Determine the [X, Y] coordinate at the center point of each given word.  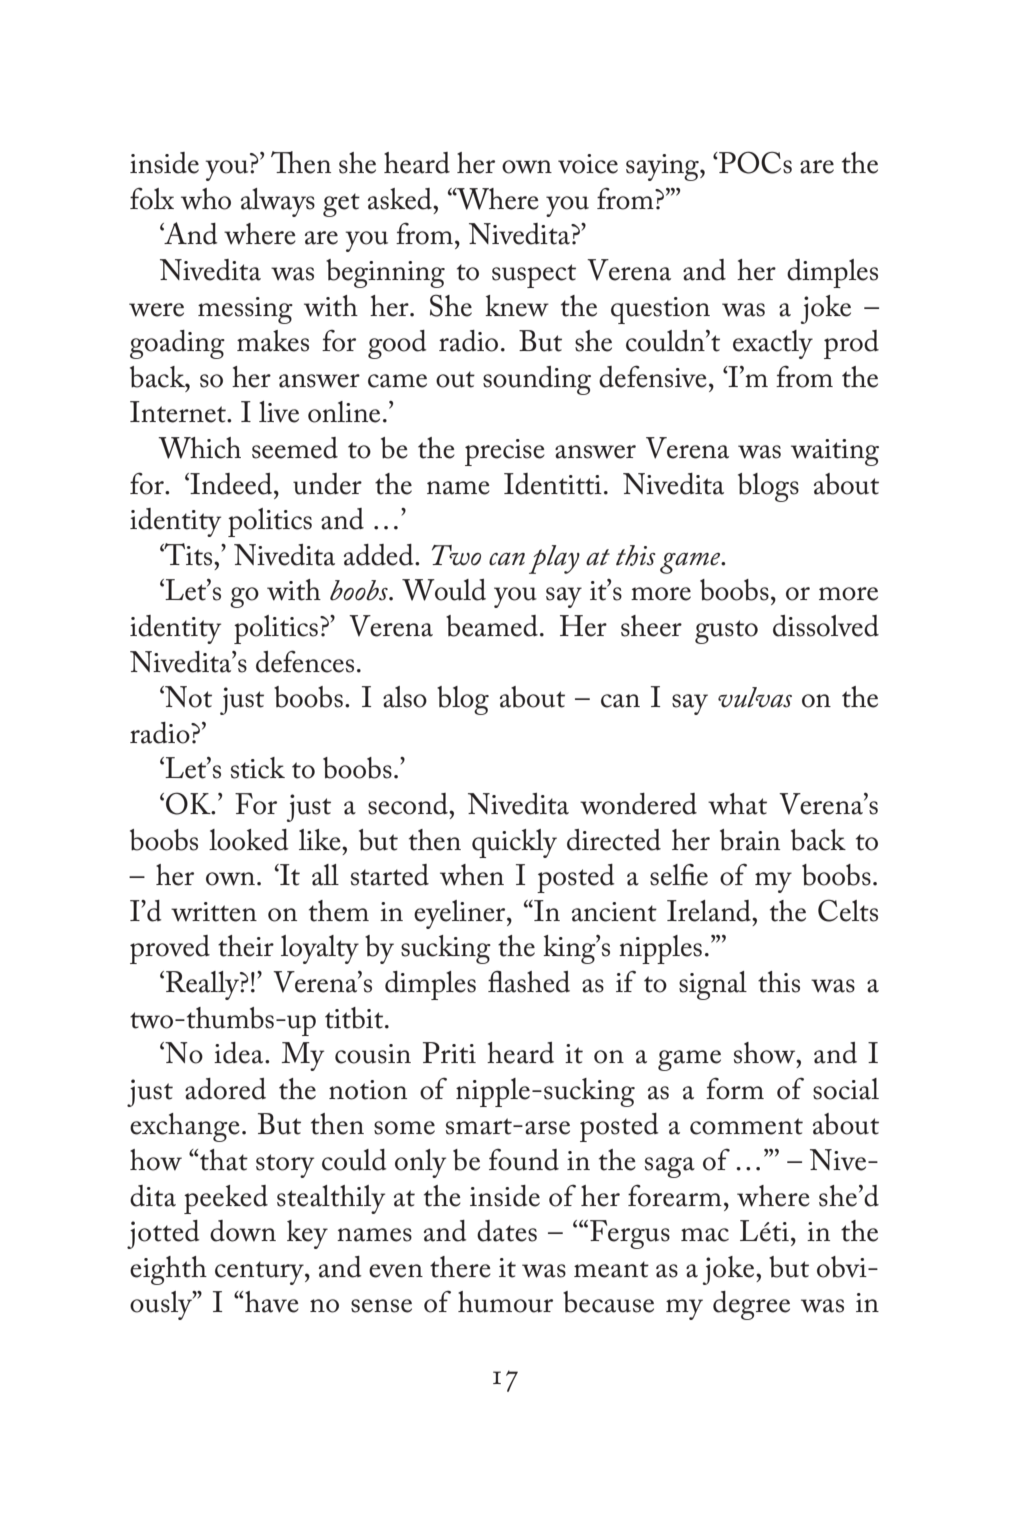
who [206, 199]
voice [588, 164]
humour [505, 1302]
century [260, 1273]
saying [663, 167]
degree [751, 1305]
